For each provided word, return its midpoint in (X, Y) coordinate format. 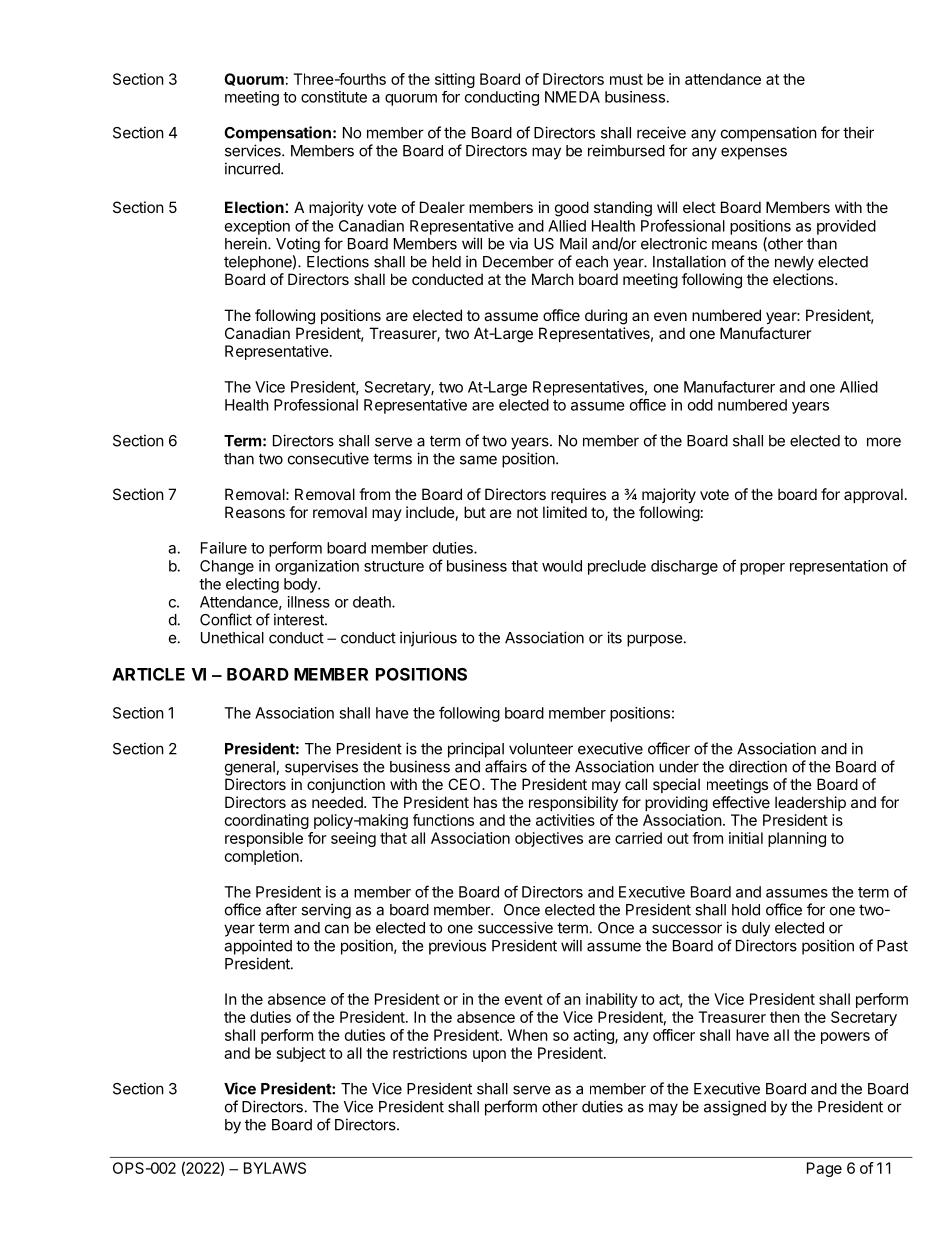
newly (794, 263)
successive (515, 927)
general (251, 768)
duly (756, 929)
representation (839, 567)
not (527, 512)
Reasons (255, 512)
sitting (455, 80)
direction (758, 766)
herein (247, 243)
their (858, 132)
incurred (253, 168)
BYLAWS (275, 1168)
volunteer (541, 749)
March (553, 279)
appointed (258, 947)
